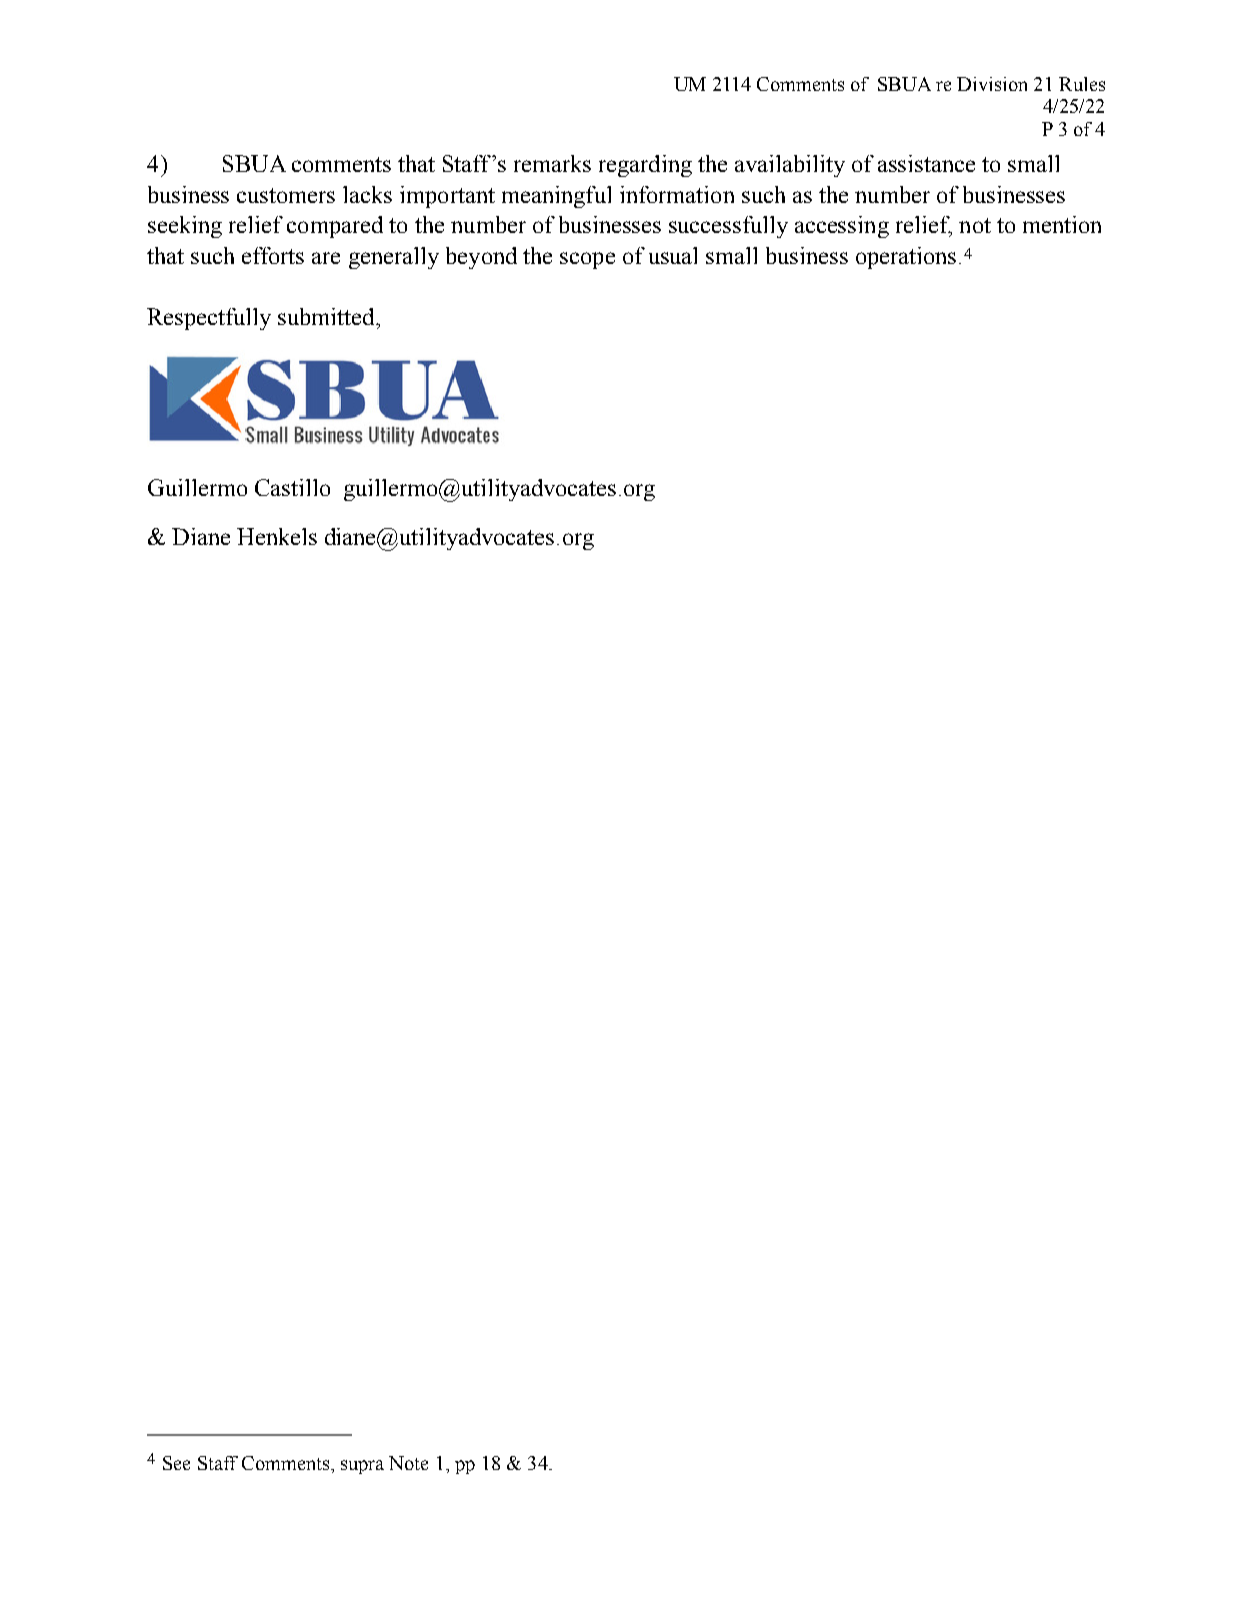  I want to click on scope, so click(587, 260).
